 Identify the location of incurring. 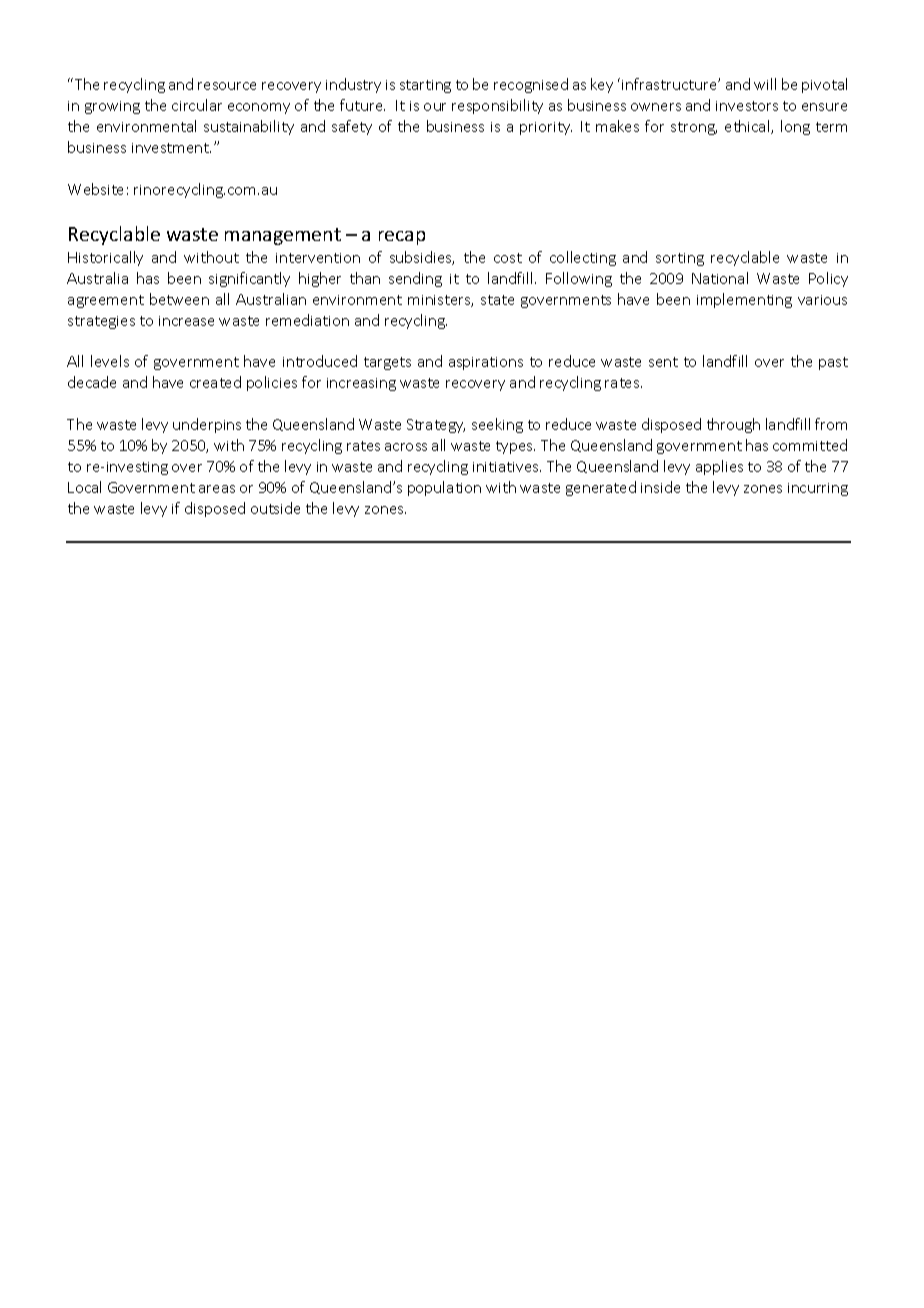
(818, 489).
